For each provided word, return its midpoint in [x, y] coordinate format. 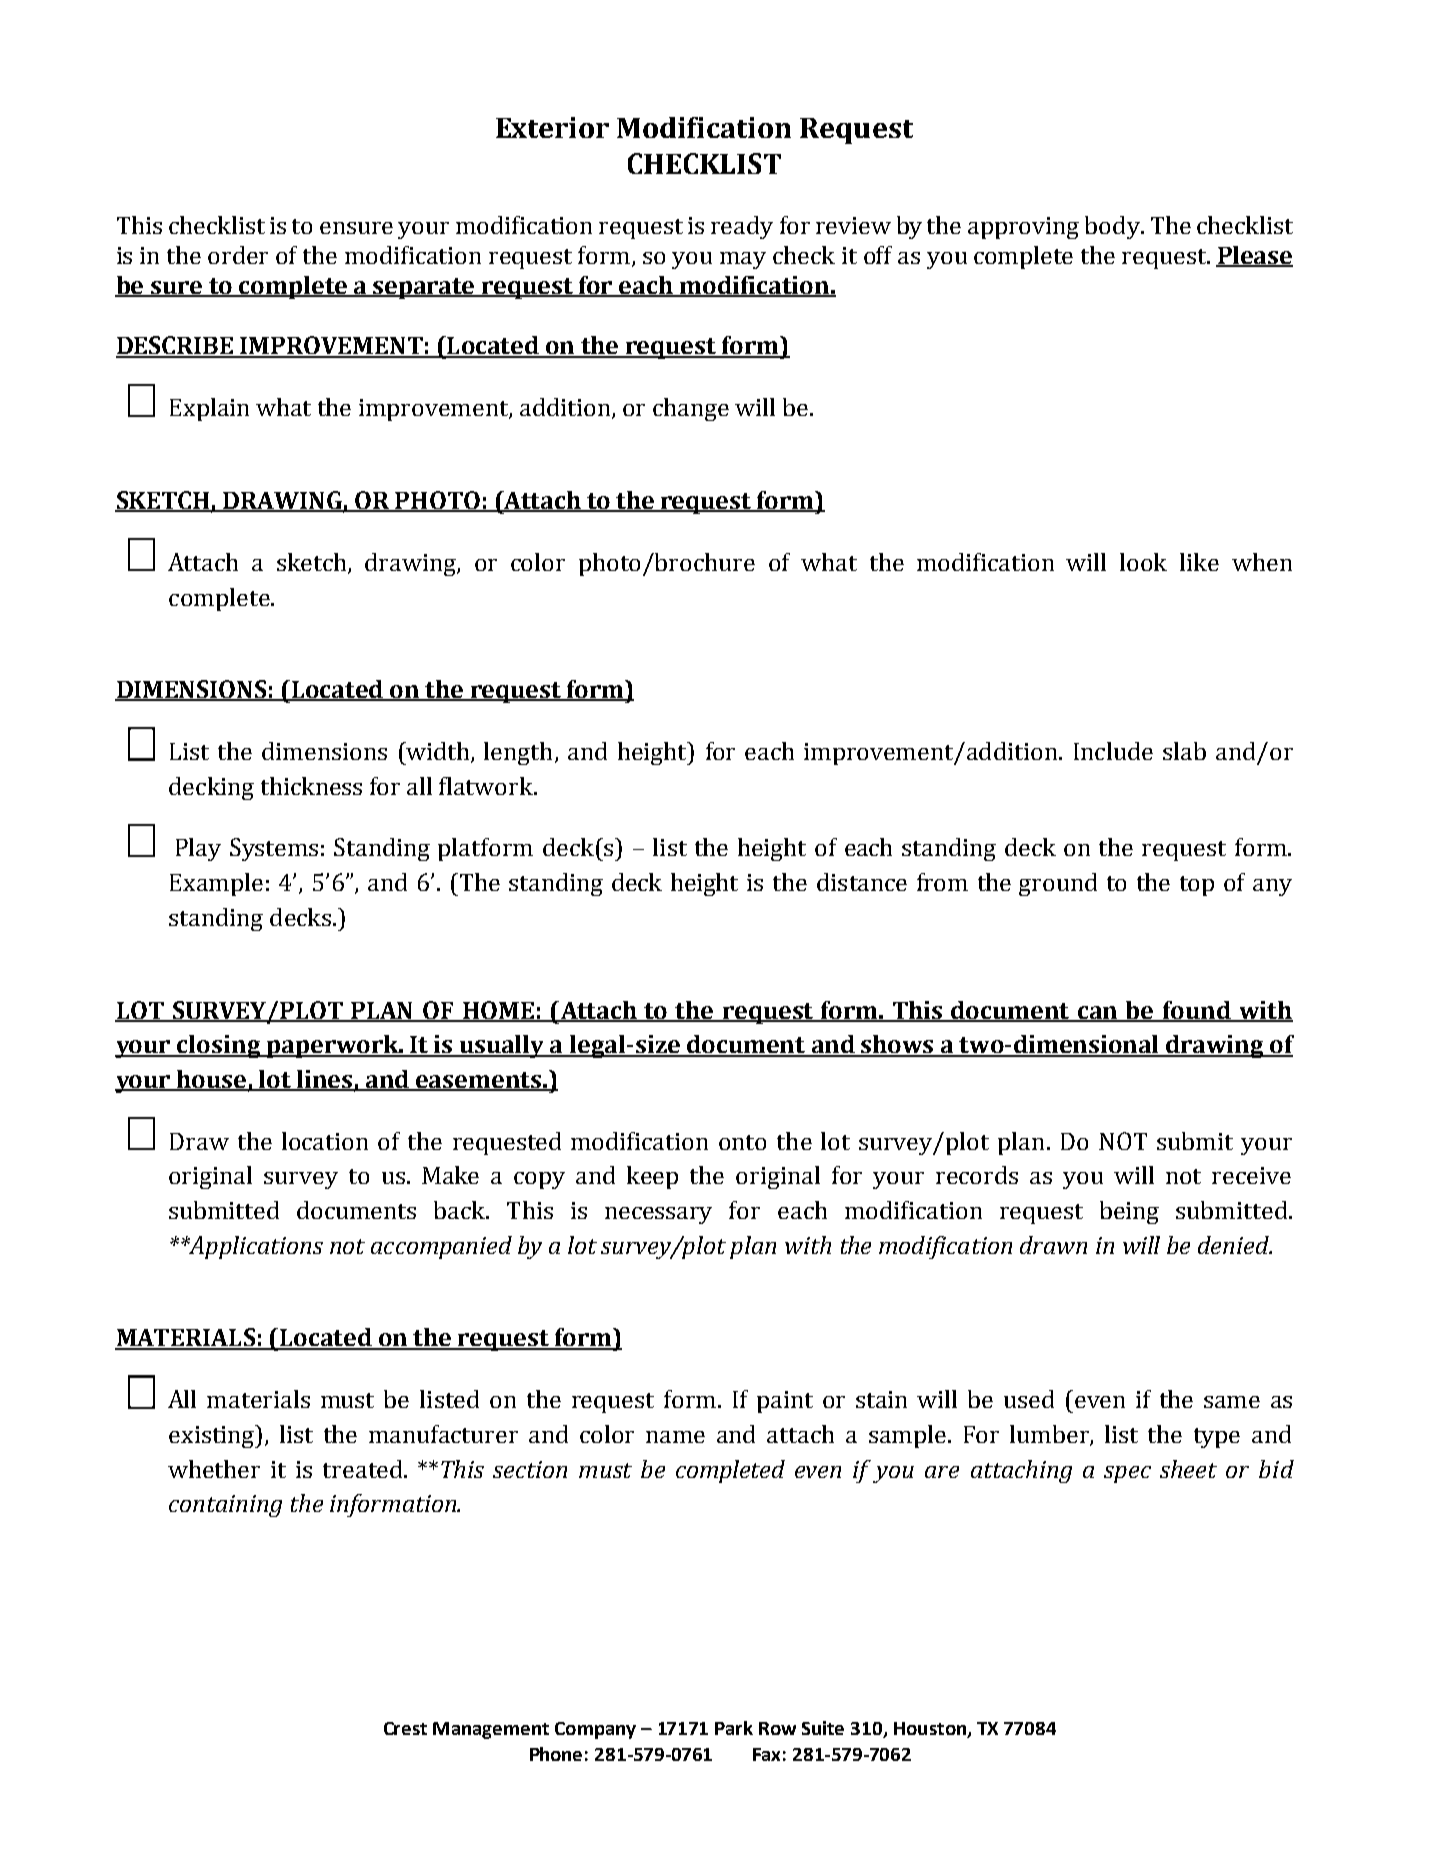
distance [862, 882]
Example [216, 884]
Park [734, 1728]
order [238, 255]
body [1113, 227]
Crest [405, 1728]
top [1197, 886]
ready [742, 227]
